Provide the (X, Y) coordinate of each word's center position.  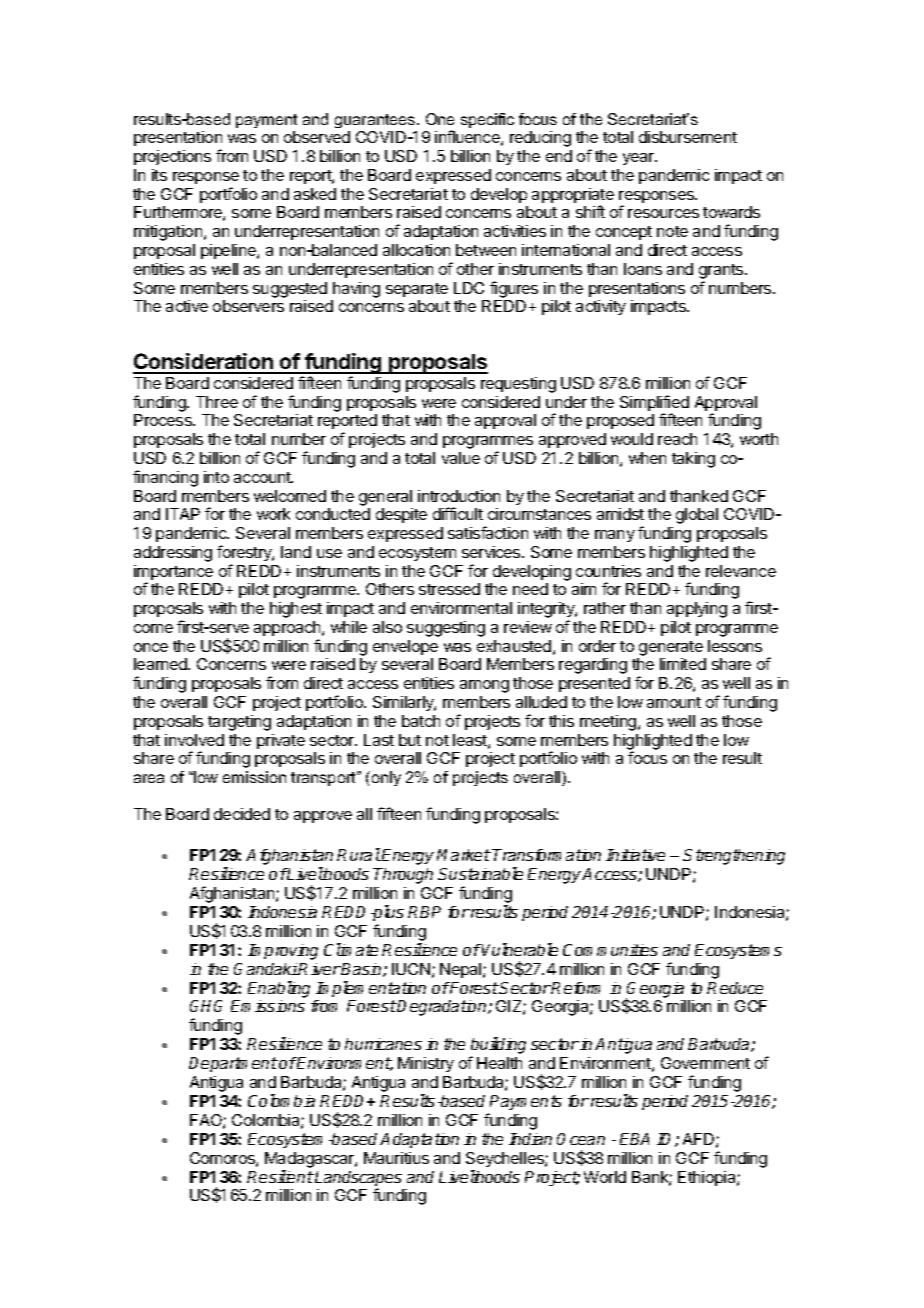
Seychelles (506, 1159)
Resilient (280, 1176)
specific (487, 120)
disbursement (688, 137)
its (159, 175)
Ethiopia (708, 1178)
